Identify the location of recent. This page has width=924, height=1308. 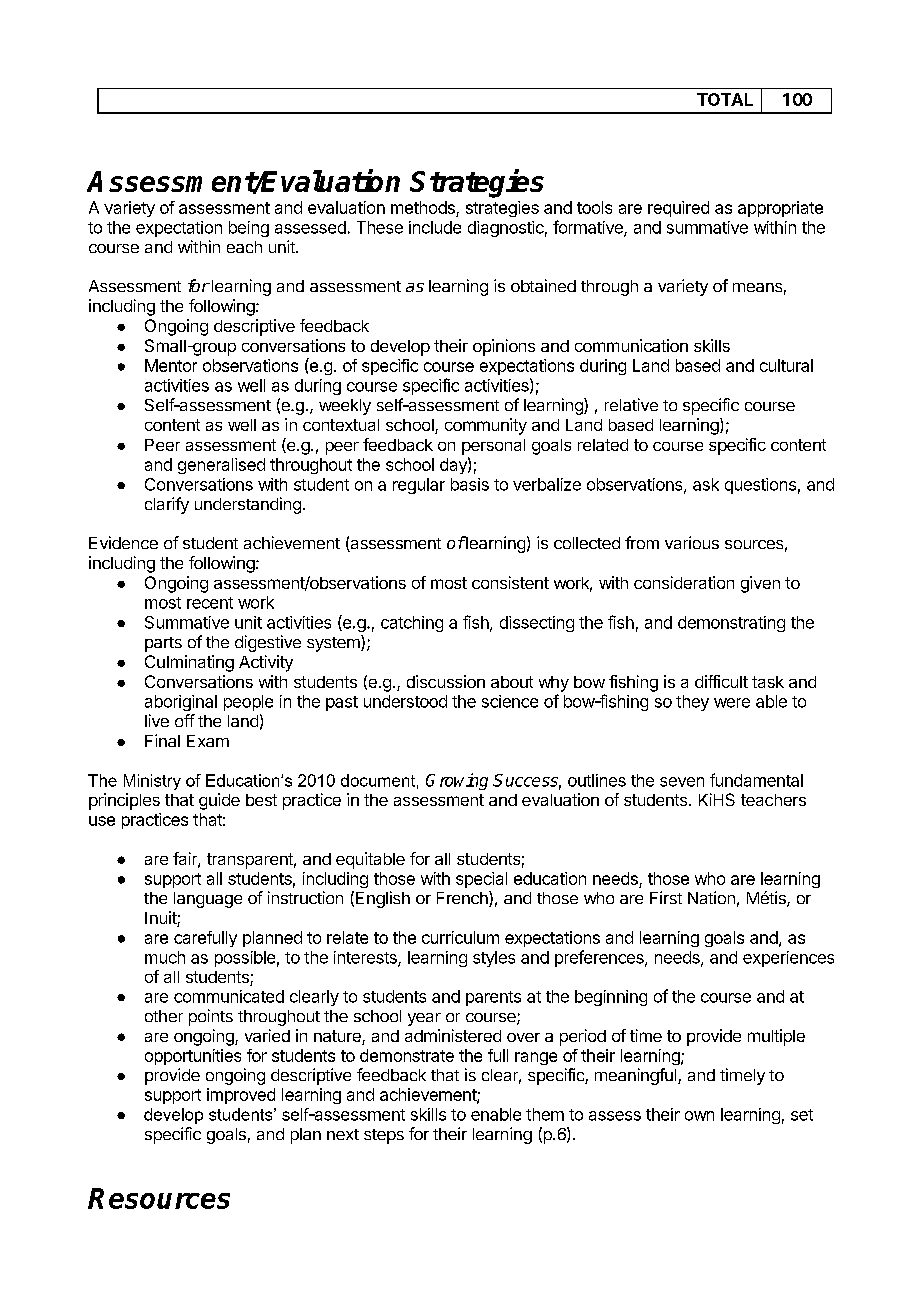
(210, 603).
